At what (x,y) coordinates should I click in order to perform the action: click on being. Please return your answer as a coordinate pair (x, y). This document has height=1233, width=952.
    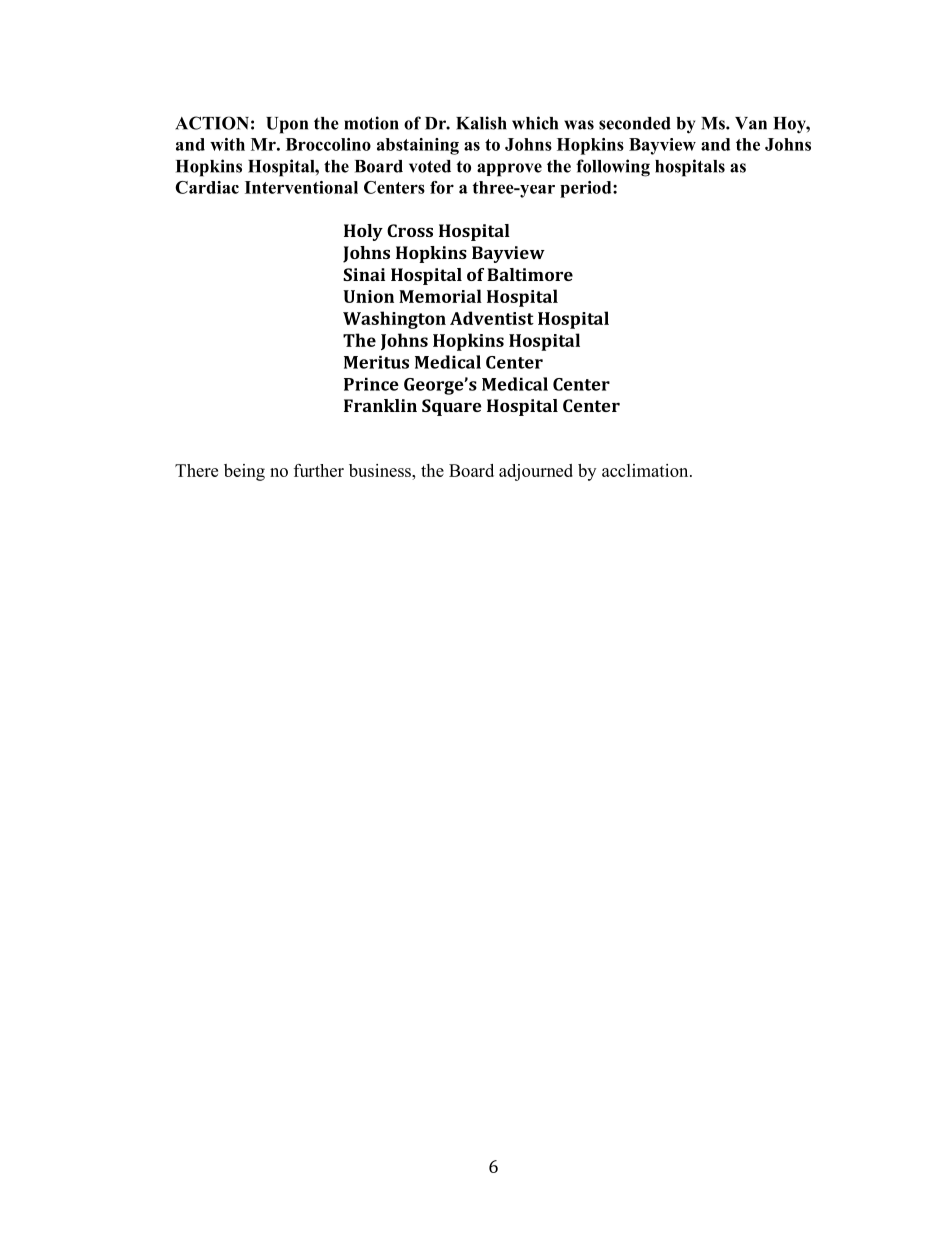
    Looking at the image, I should click on (244, 472).
